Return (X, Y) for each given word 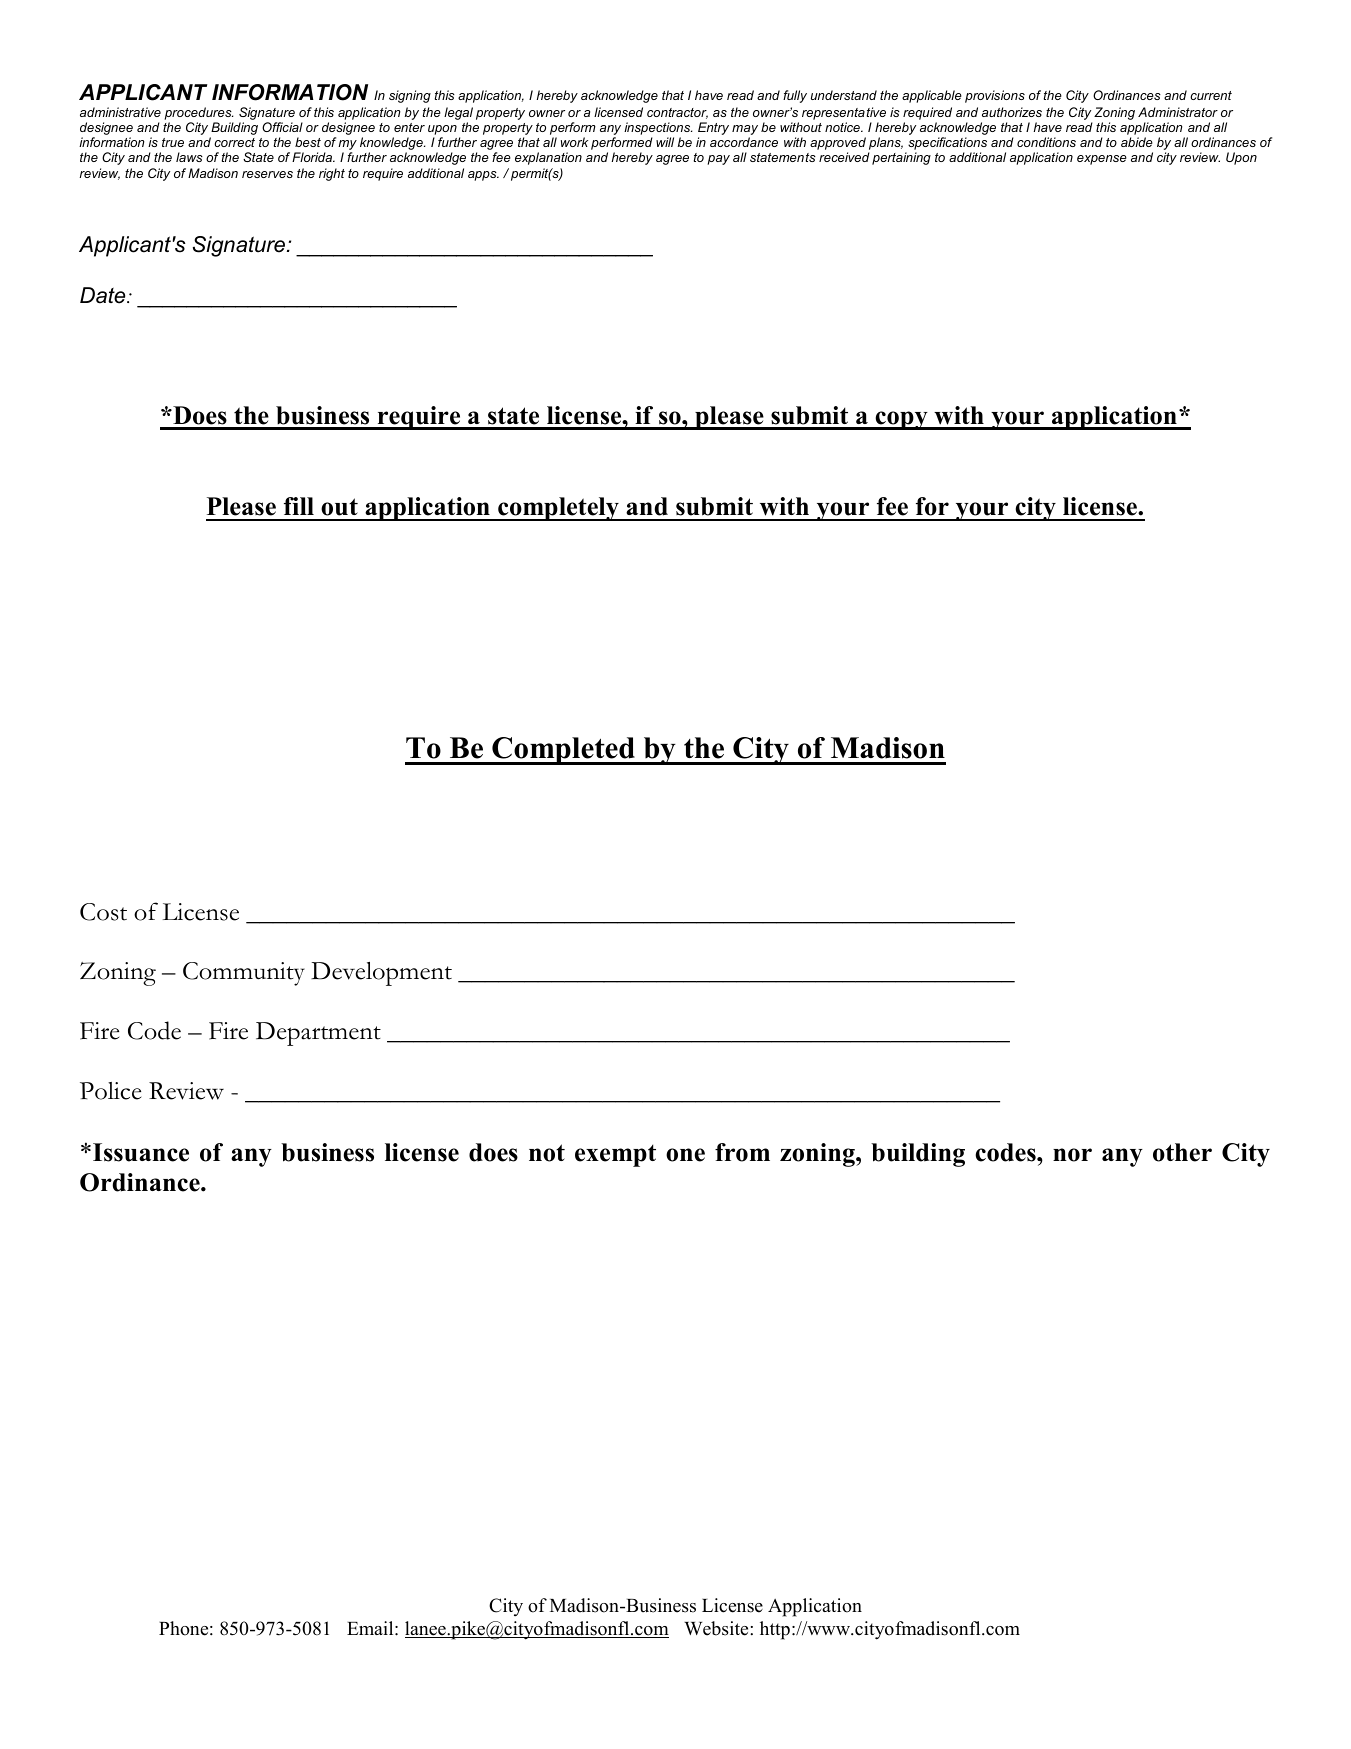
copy (901, 420)
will (665, 142)
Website (717, 1628)
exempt (615, 1155)
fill (299, 506)
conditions (1046, 142)
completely (558, 509)
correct (234, 142)
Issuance (141, 1152)
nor (1072, 1155)
